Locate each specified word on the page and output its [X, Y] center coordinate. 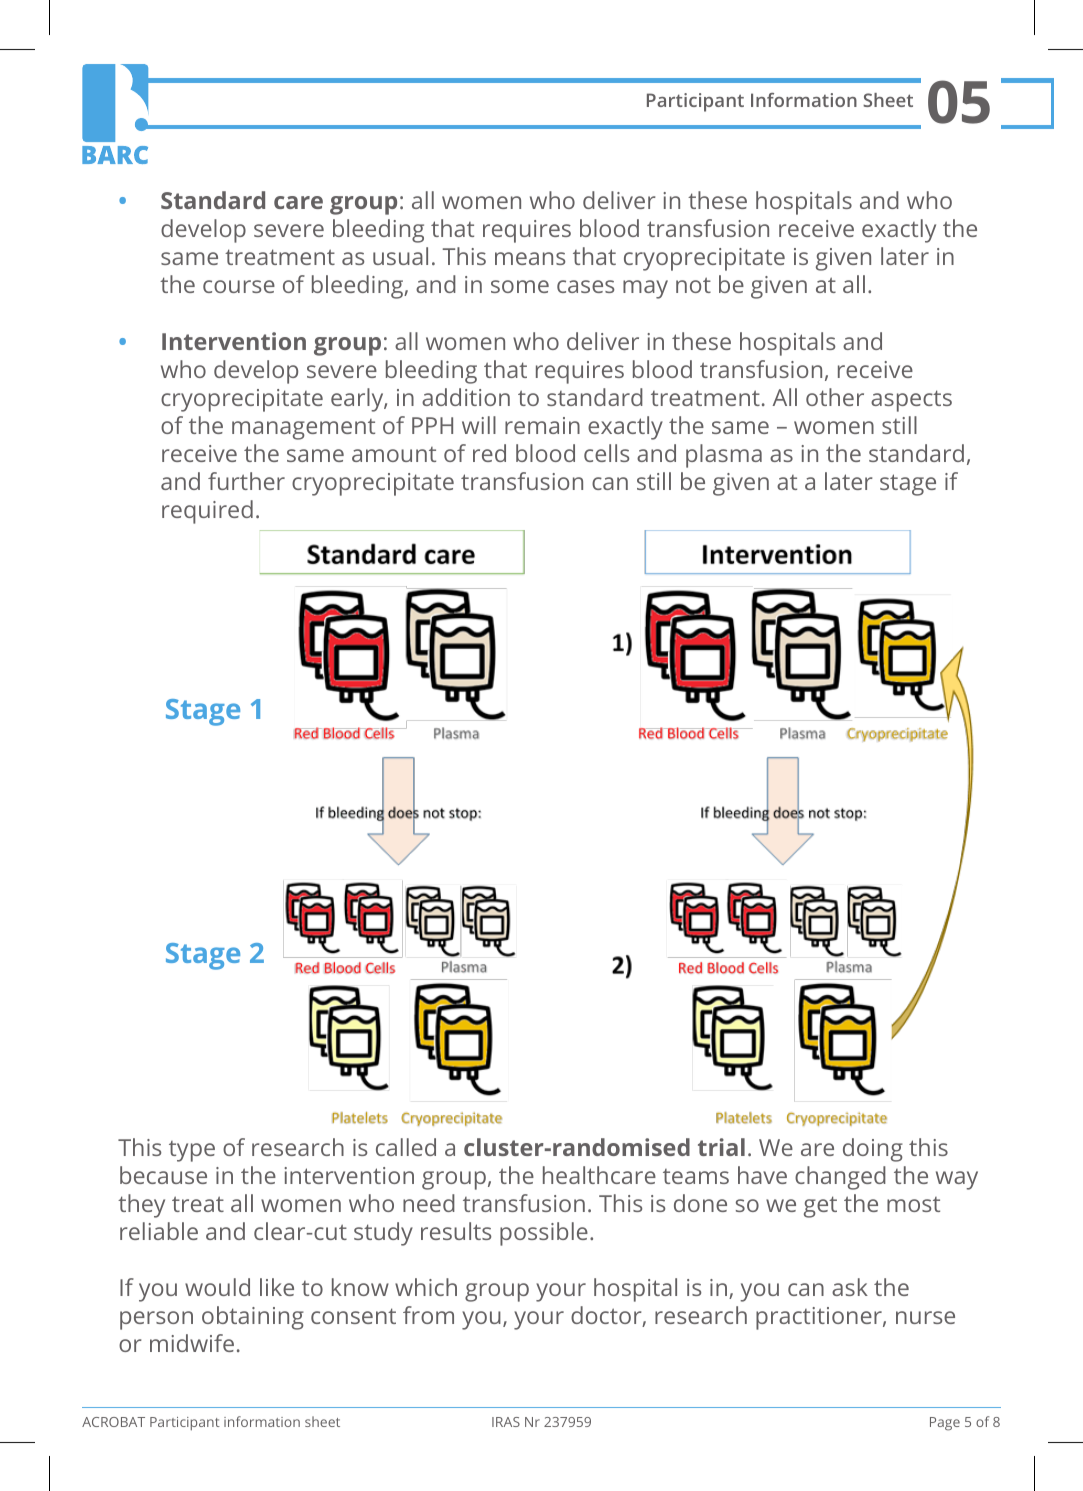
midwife [192, 1343]
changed [840, 1178]
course [239, 286]
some [520, 286]
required [207, 512]
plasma [724, 456]
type [192, 1151]
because [163, 1175]
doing [873, 1150]
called [406, 1147]
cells [606, 453]
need [429, 1203]
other [835, 397]
